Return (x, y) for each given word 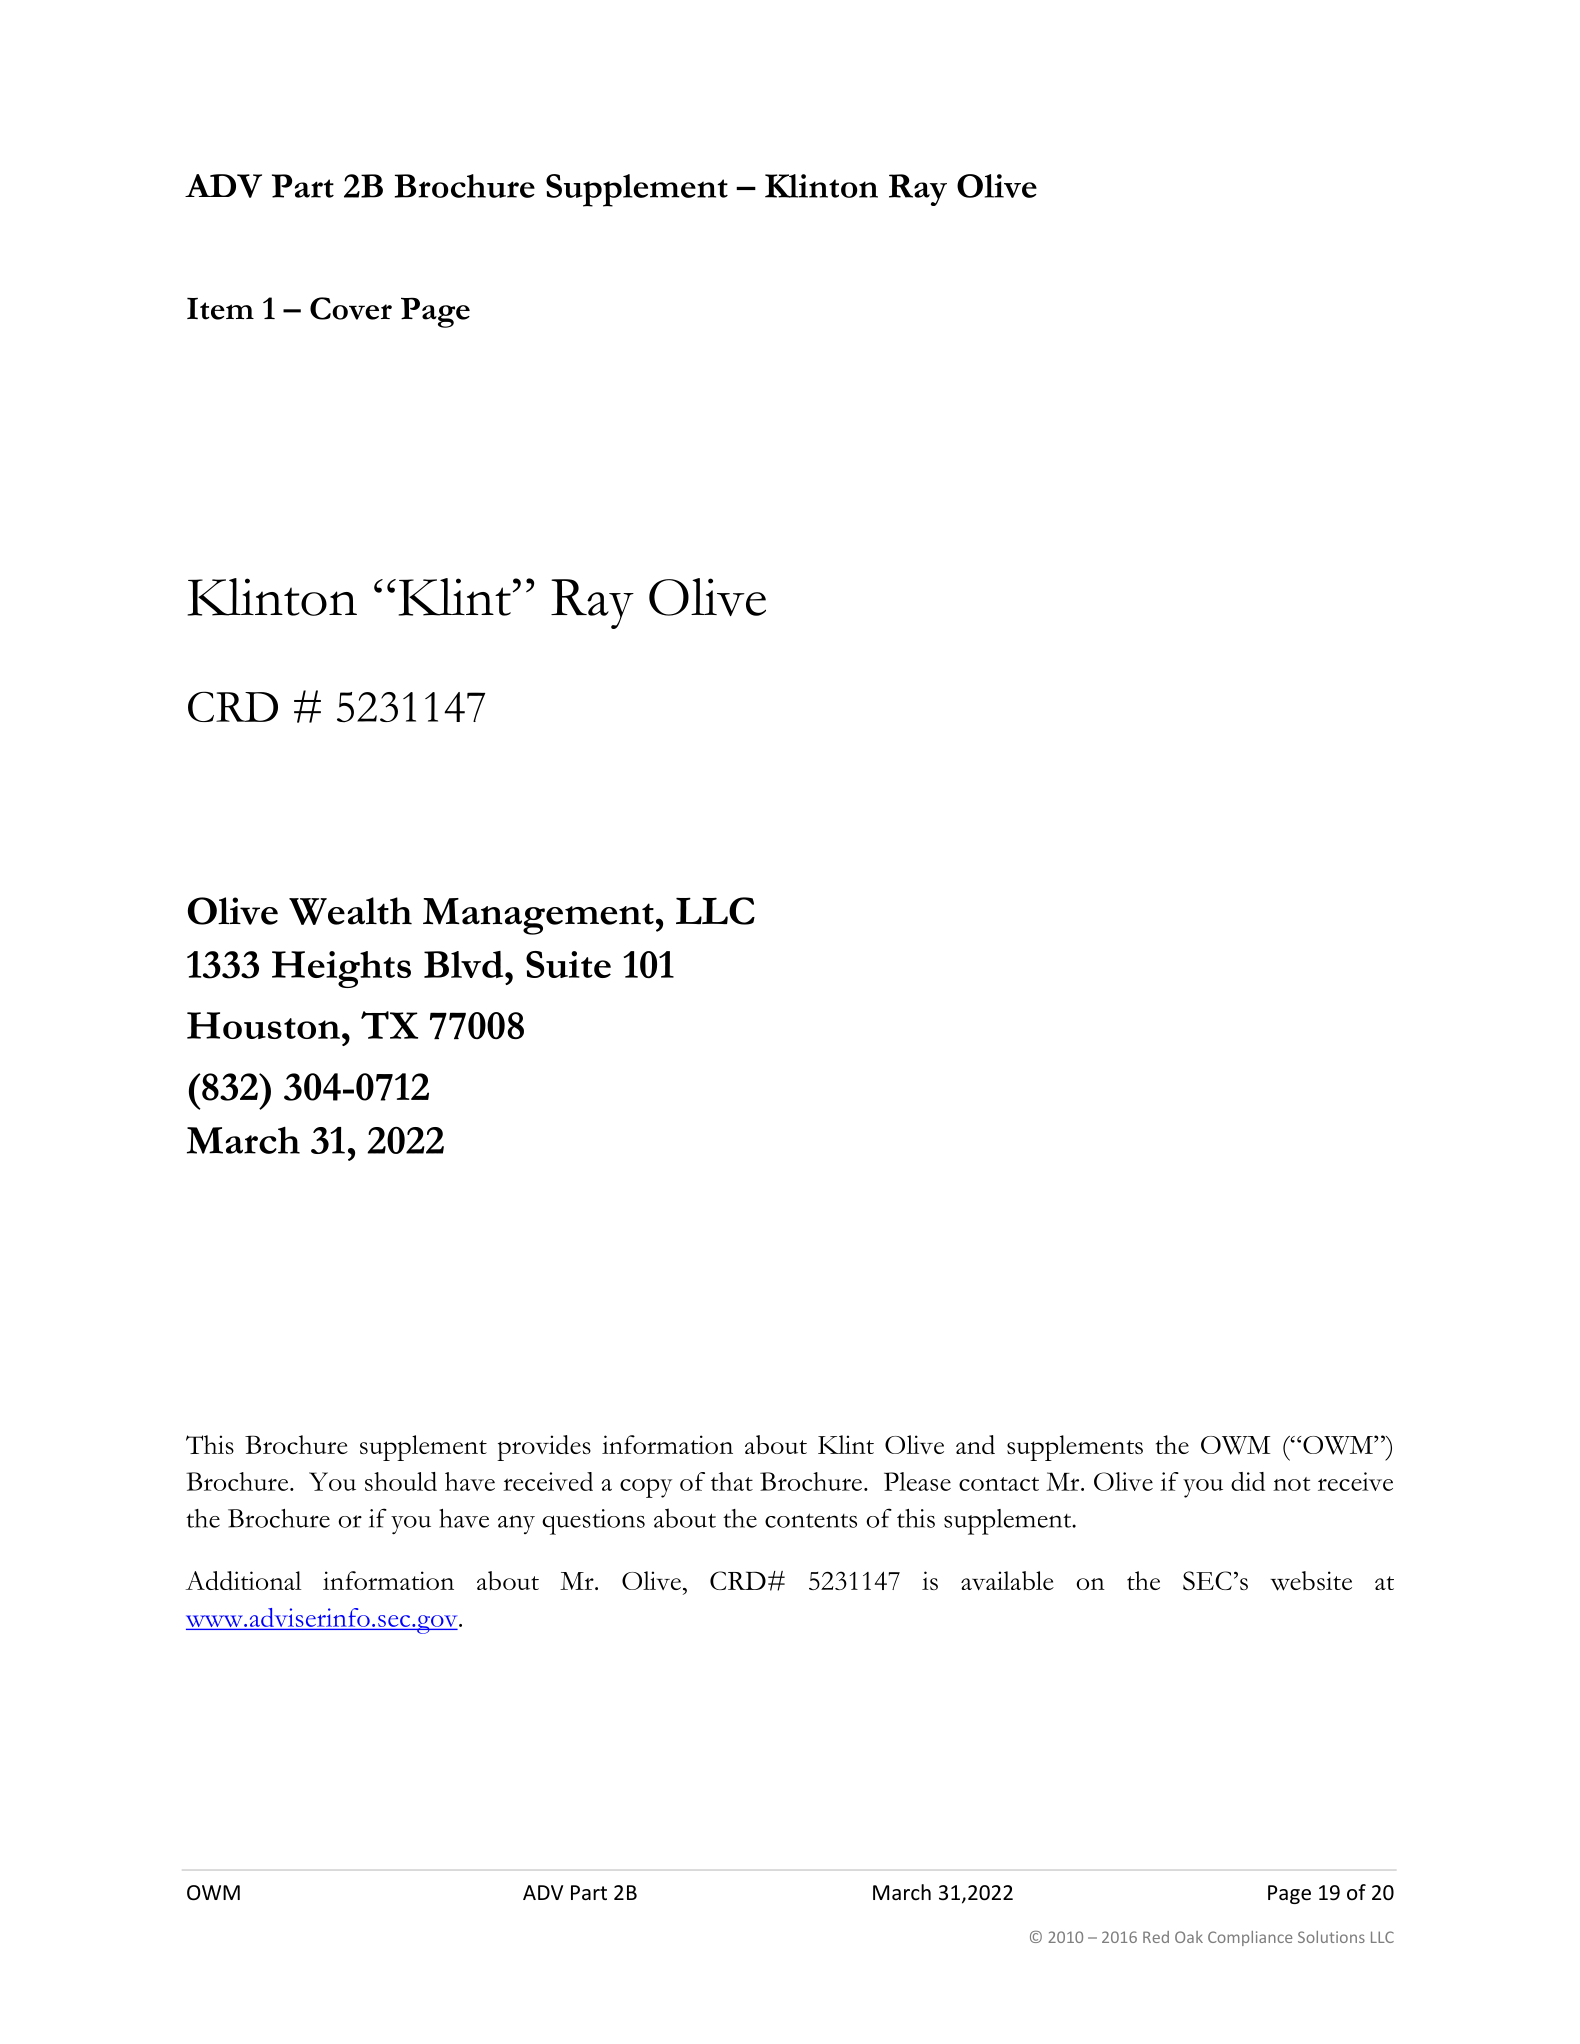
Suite (568, 964)
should (401, 1481)
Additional (244, 1580)
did (1248, 1481)
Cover (351, 308)
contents (811, 1520)
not (1291, 1484)
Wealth (350, 911)
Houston (263, 1025)
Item (220, 309)
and (975, 1444)
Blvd (465, 964)
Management (538, 916)
